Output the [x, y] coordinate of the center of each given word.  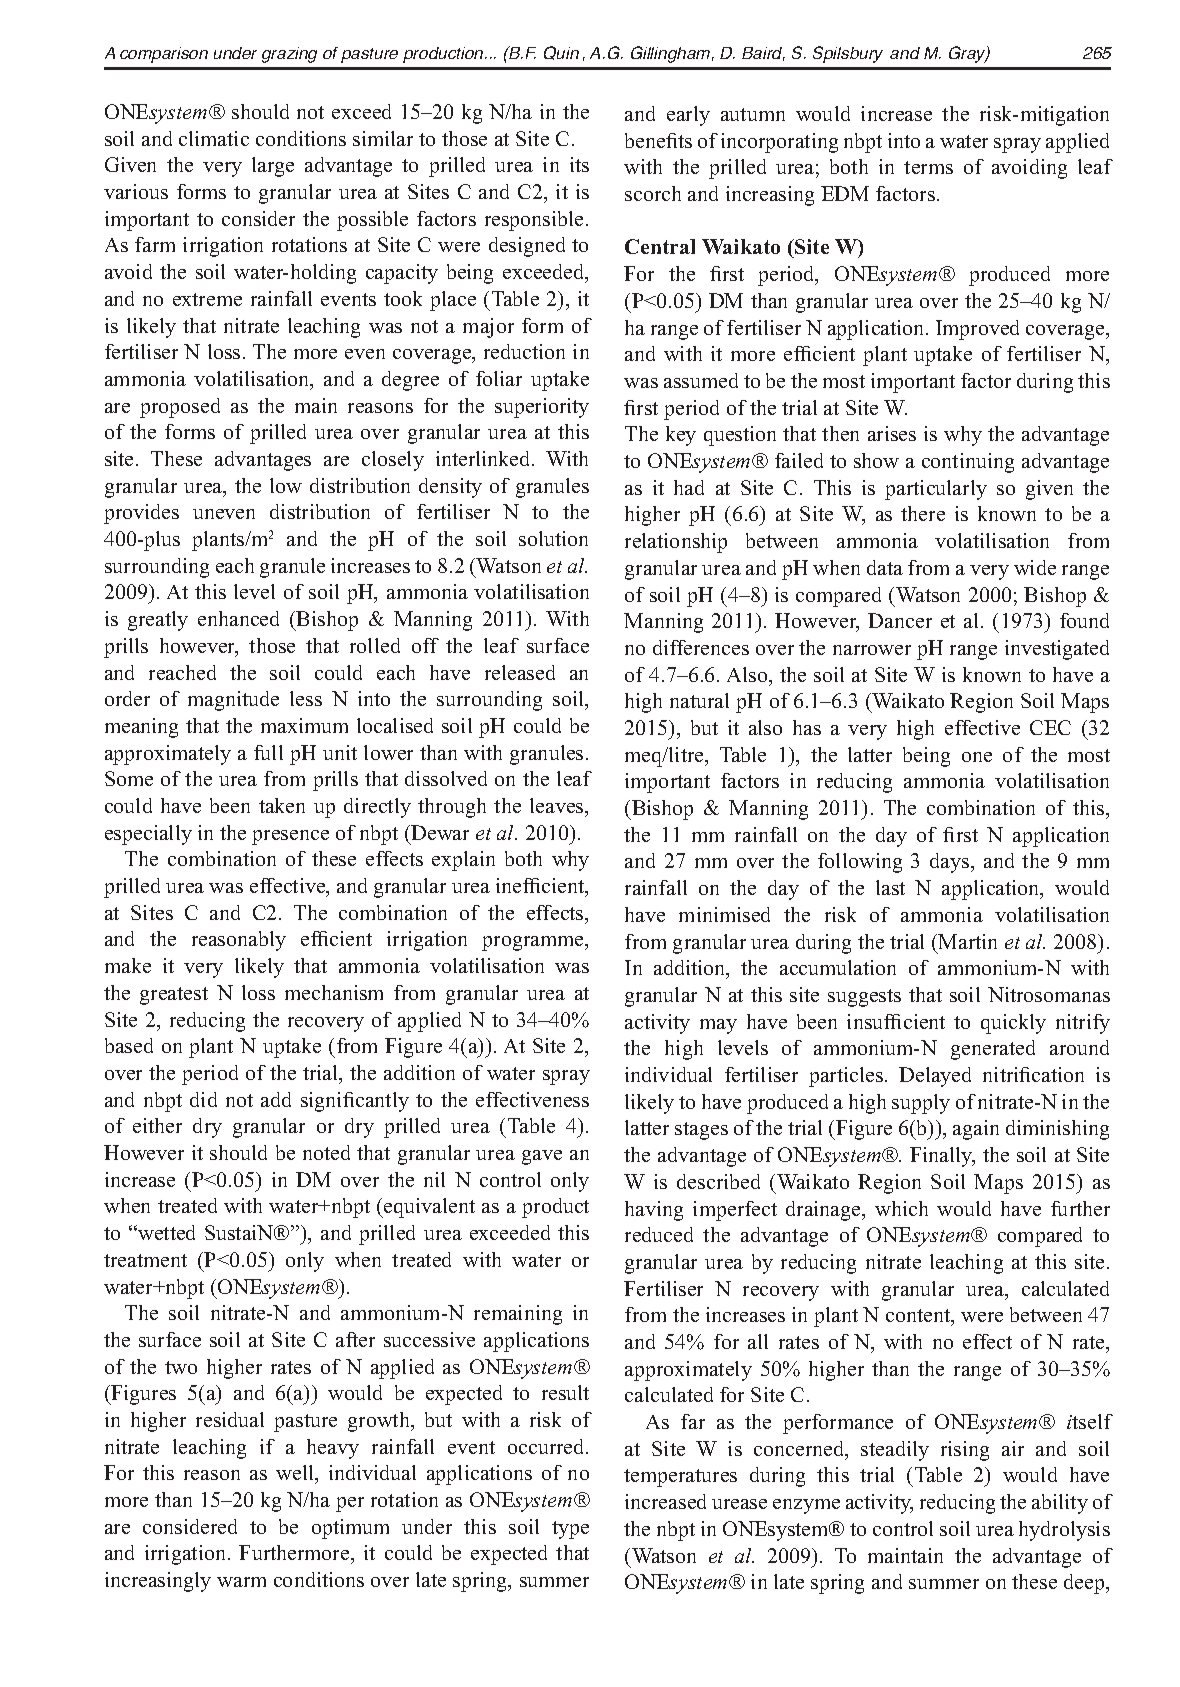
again [976, 1130]
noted [326, 1152]
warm [241, 1582]
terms [928, 167]
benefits [658, 140]
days [951, 863]
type [570, 1530]
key [681, 436]
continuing [968, 463]
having [654, 1211]
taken [282, 805]
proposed [180, 408]
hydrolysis [1064, 1531]
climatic [214, 138]
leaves [558, 805]
